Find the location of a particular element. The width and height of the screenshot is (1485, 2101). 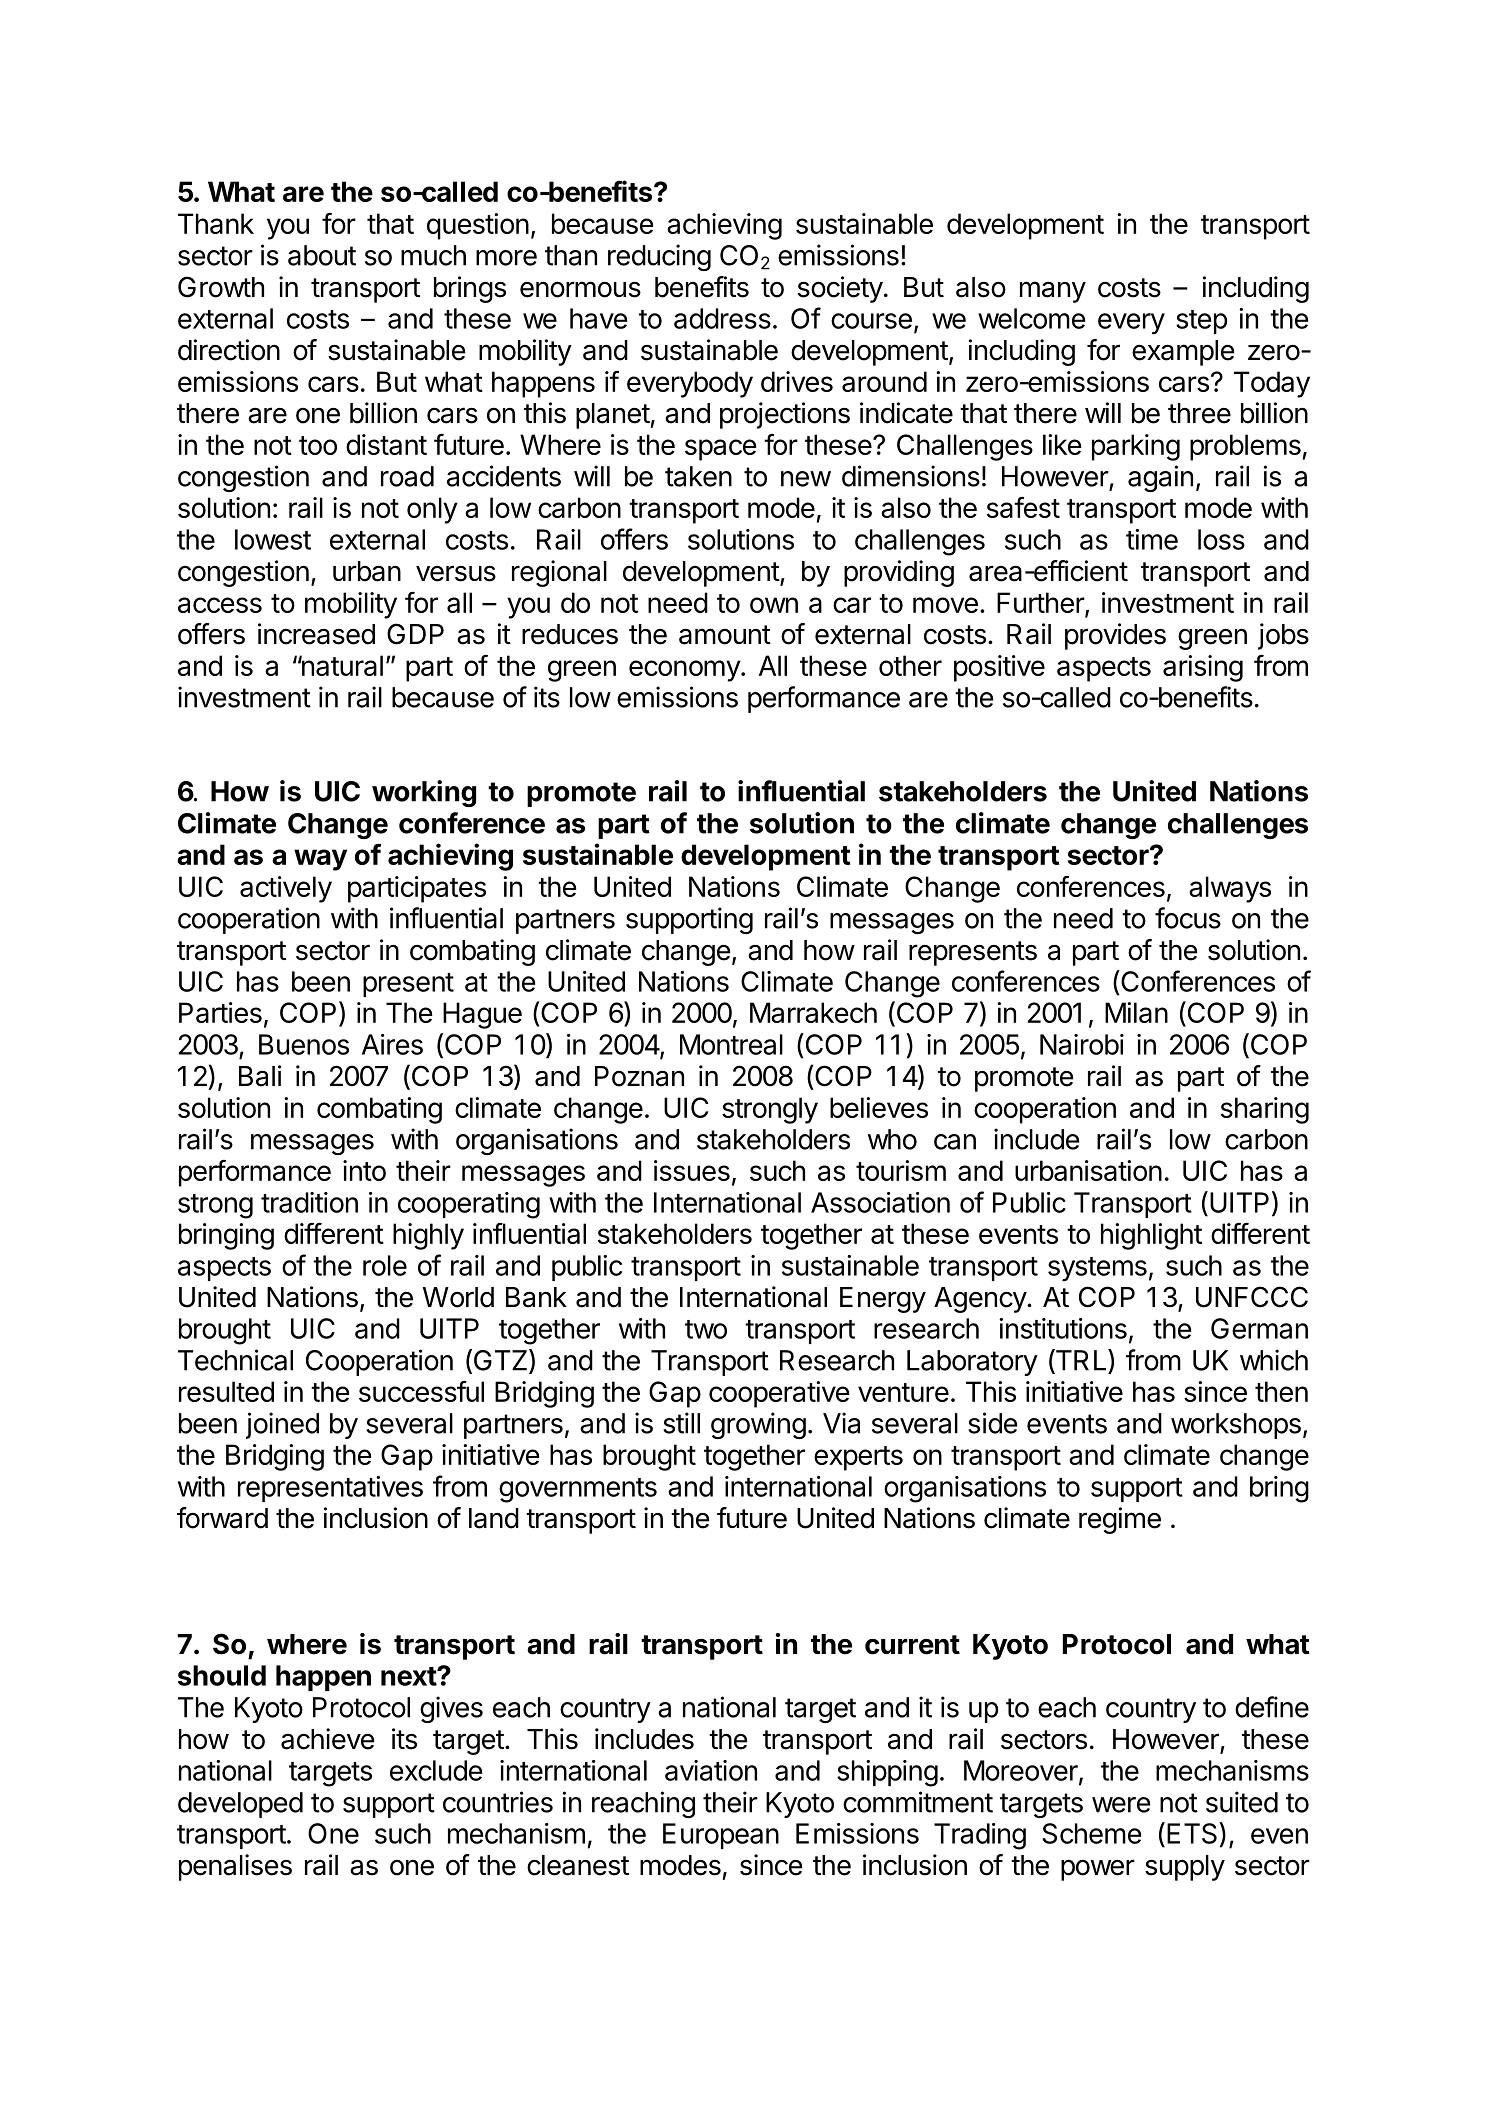

increased is located at coordinates (316, 634).
